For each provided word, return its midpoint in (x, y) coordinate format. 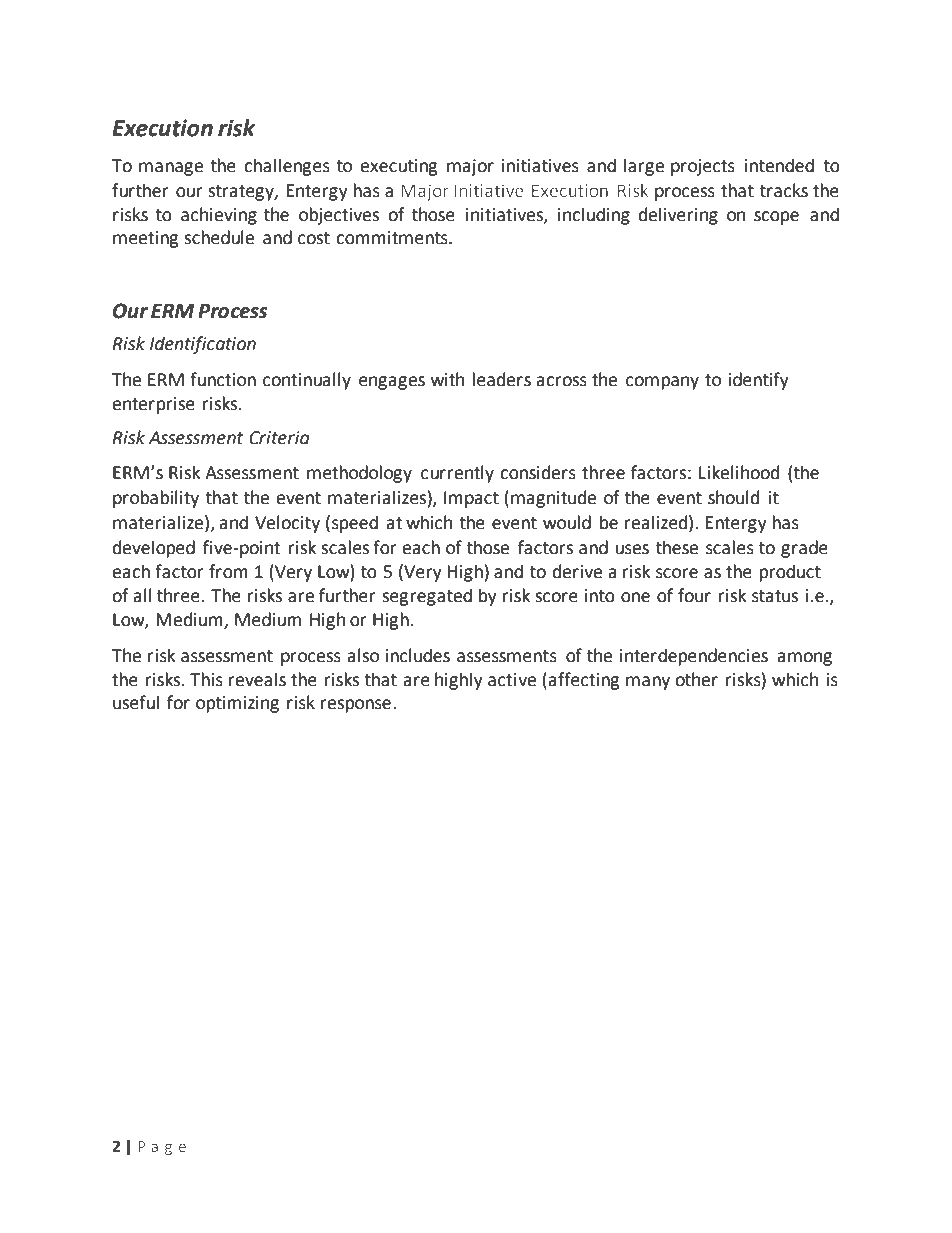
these (677, 547)
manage (171, 169)
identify (758, 381)
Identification (203, 345)
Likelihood (739, 472)
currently (457, 474)
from (228, 571)
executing (399, 167)
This (206, 679)
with (447, 379)
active (512, 680)
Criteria (279, 438)
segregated (427, 597)
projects (703, 167)
